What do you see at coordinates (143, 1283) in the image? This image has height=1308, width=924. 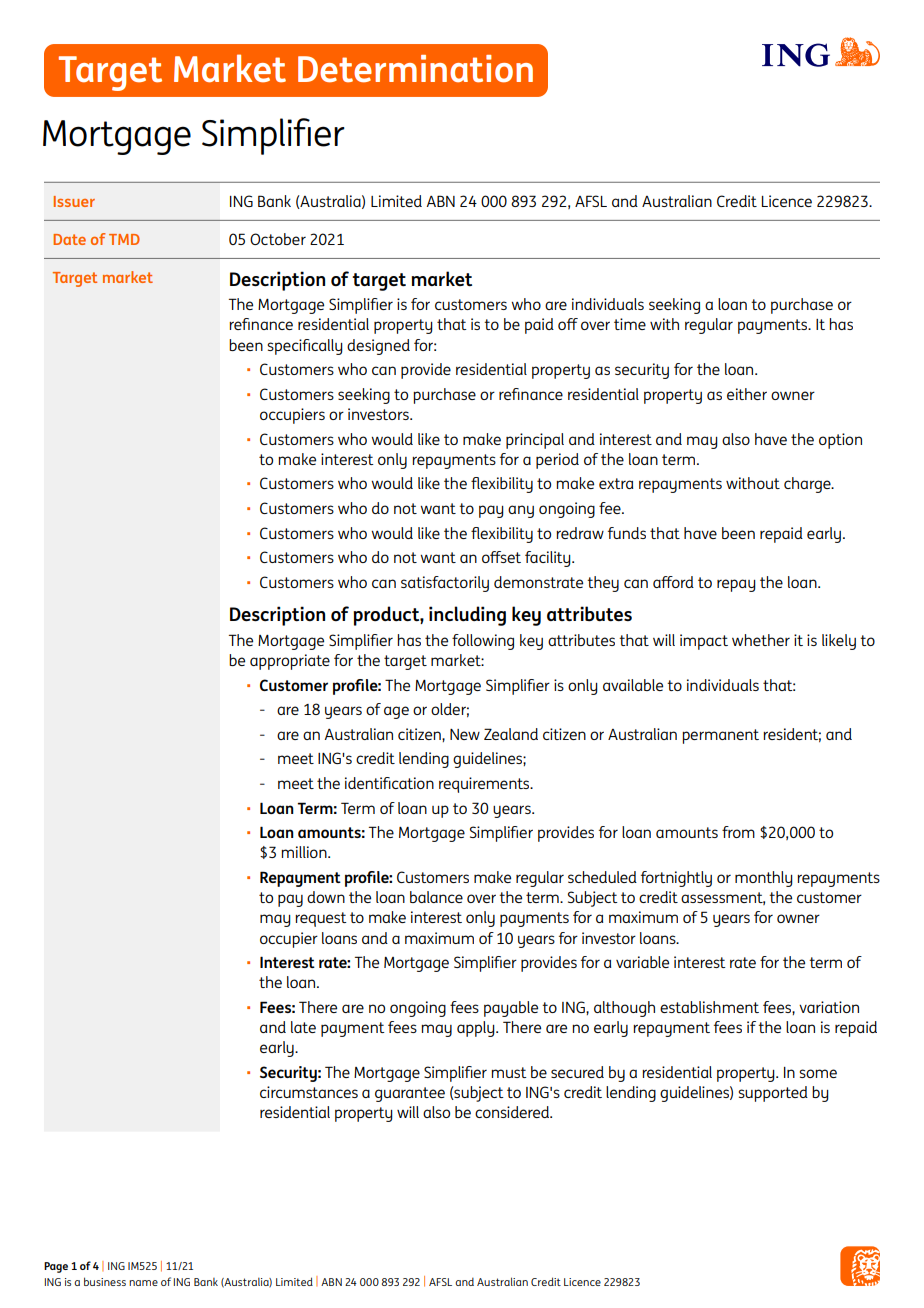 I see `name` at bounding box center [143, 1283].
